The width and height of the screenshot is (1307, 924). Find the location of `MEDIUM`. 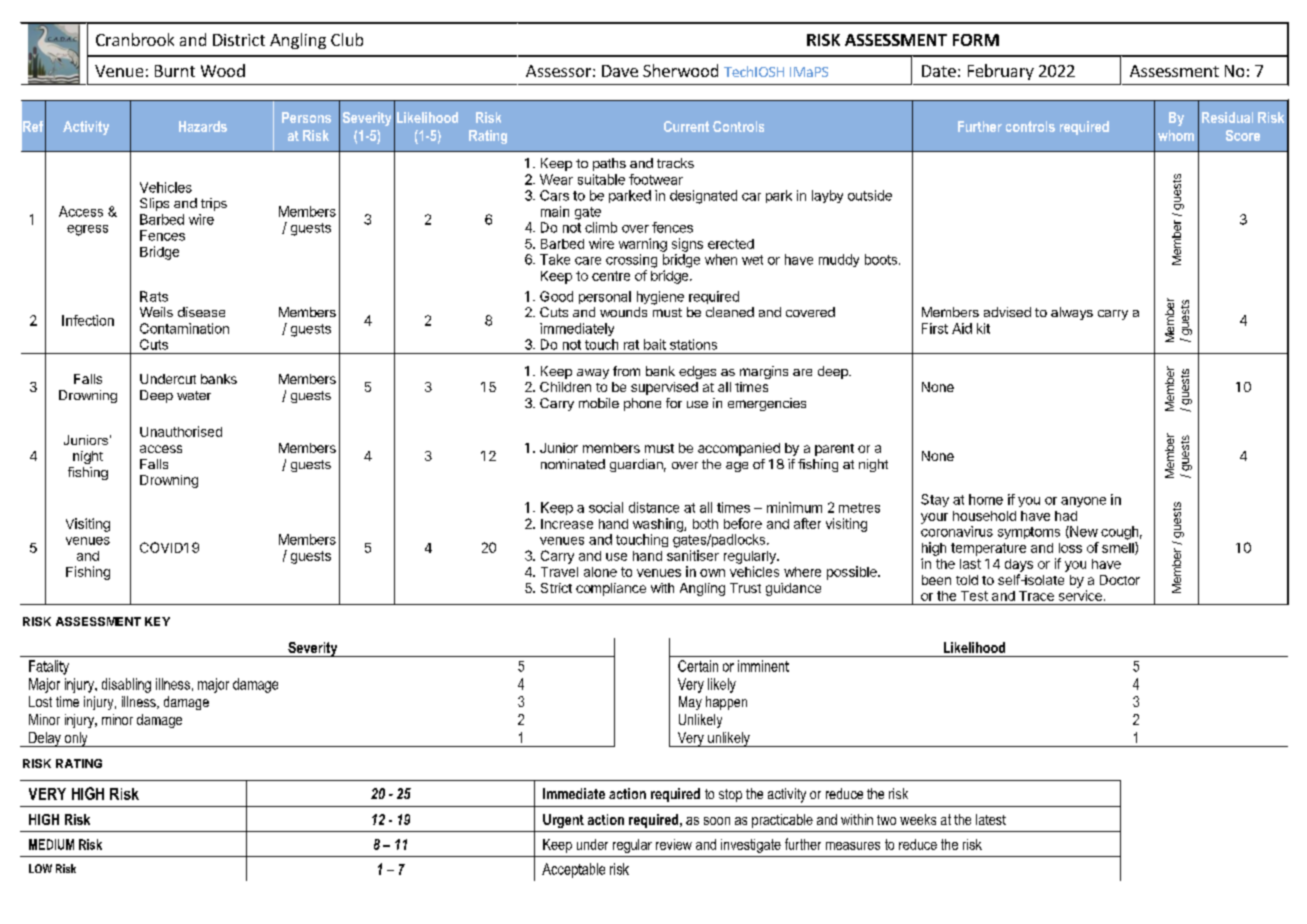

MEDIUM is located at coordinates (51, 844).
